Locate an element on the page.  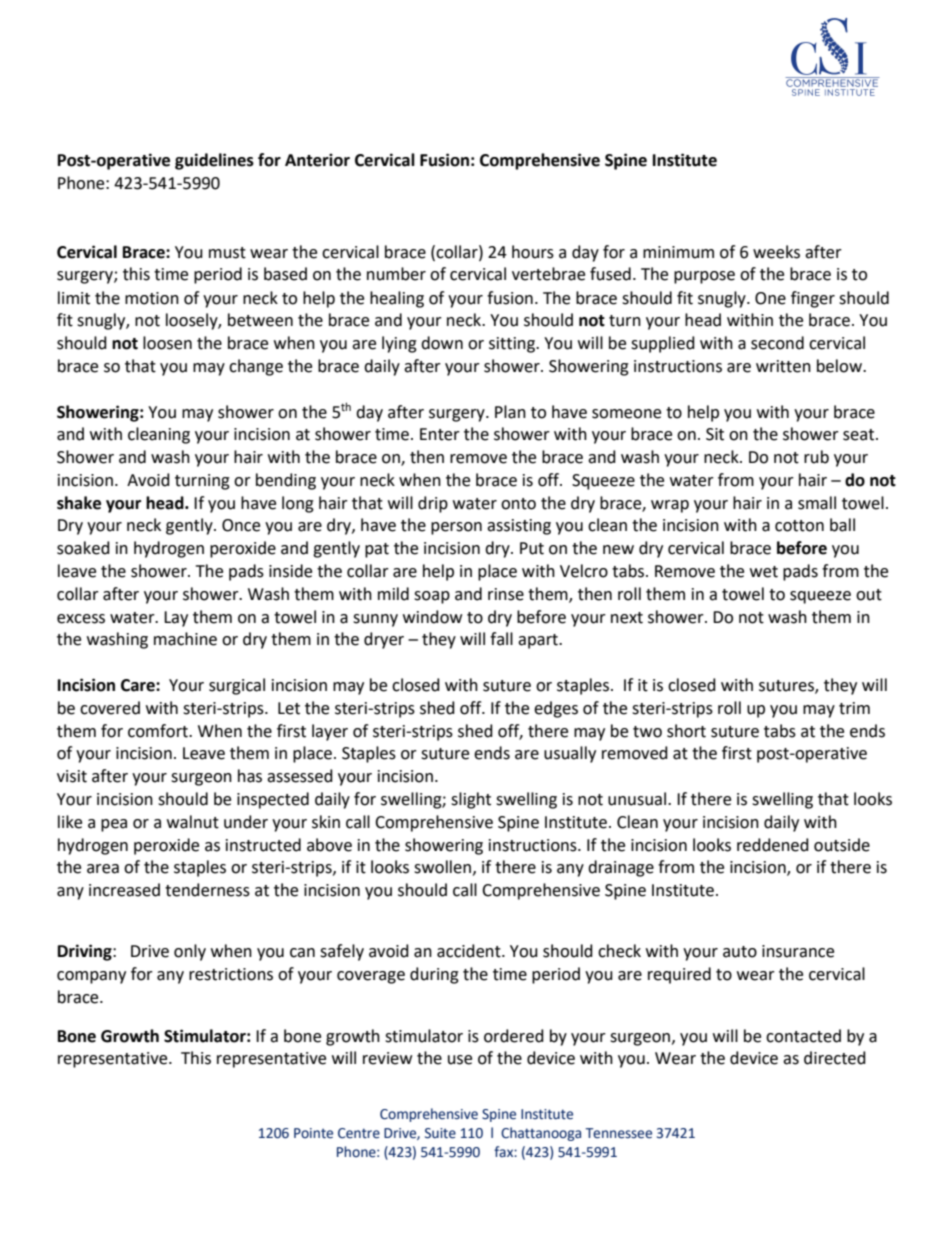
wet is located at coordinates (764, 572).
